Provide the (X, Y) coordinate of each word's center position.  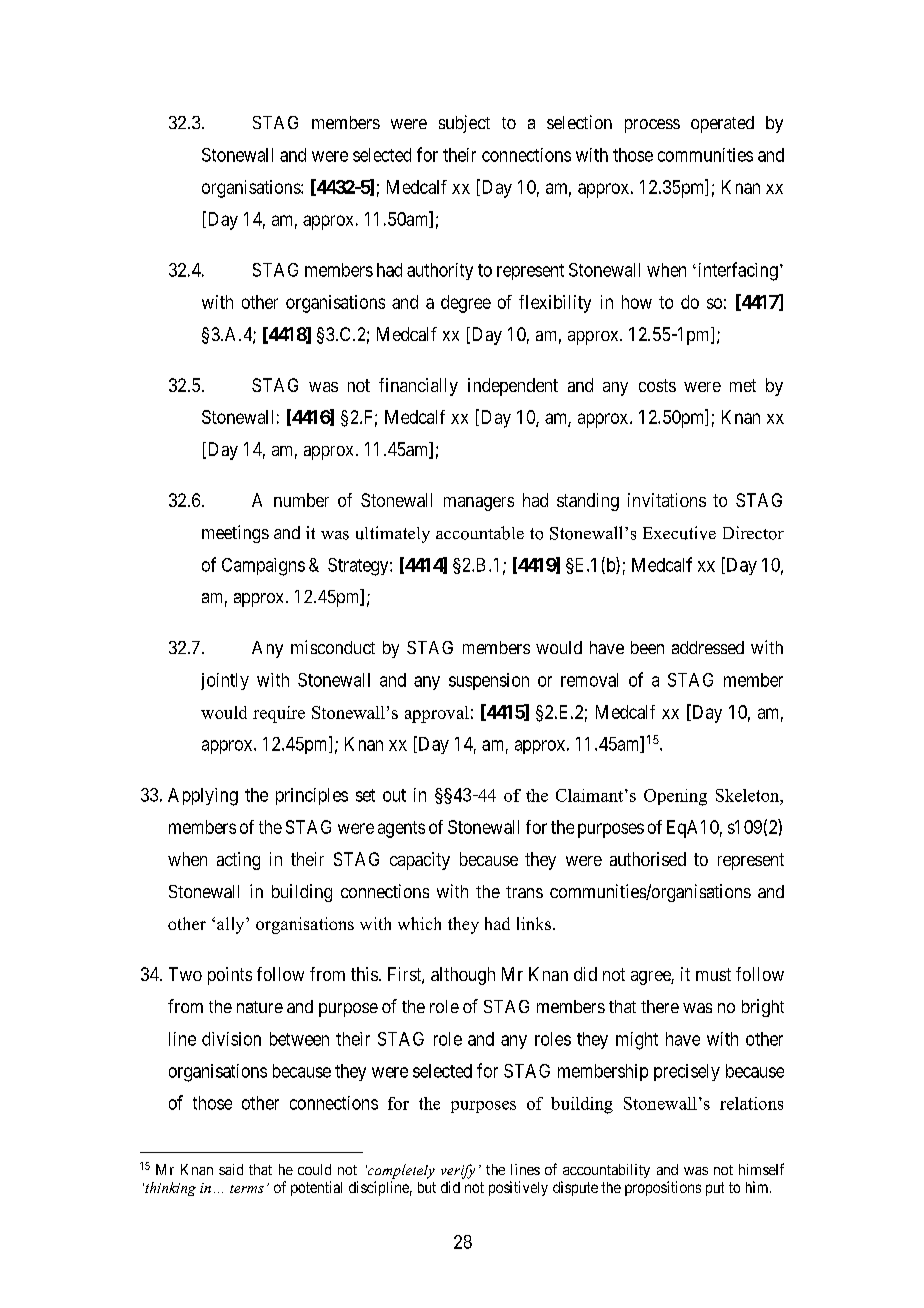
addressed (708, 647)
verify (458, 1171)
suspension (489, 681)
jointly (225, 681)
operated (722, 124)
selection (579, 122)
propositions (663, 1188)
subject (464, 124)
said (231, 1169)
